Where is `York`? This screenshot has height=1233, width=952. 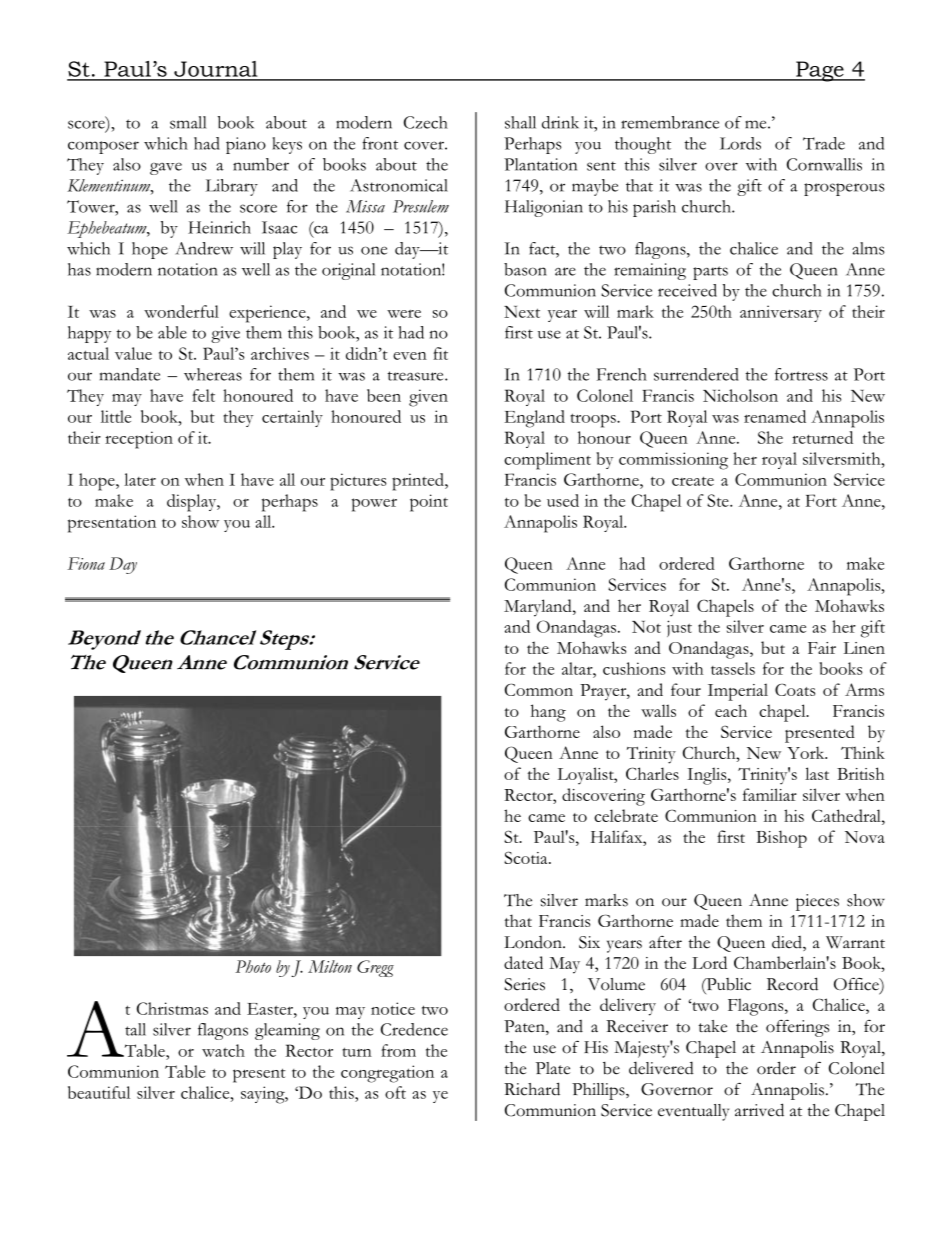
York is located at coordinates (807, 752).
